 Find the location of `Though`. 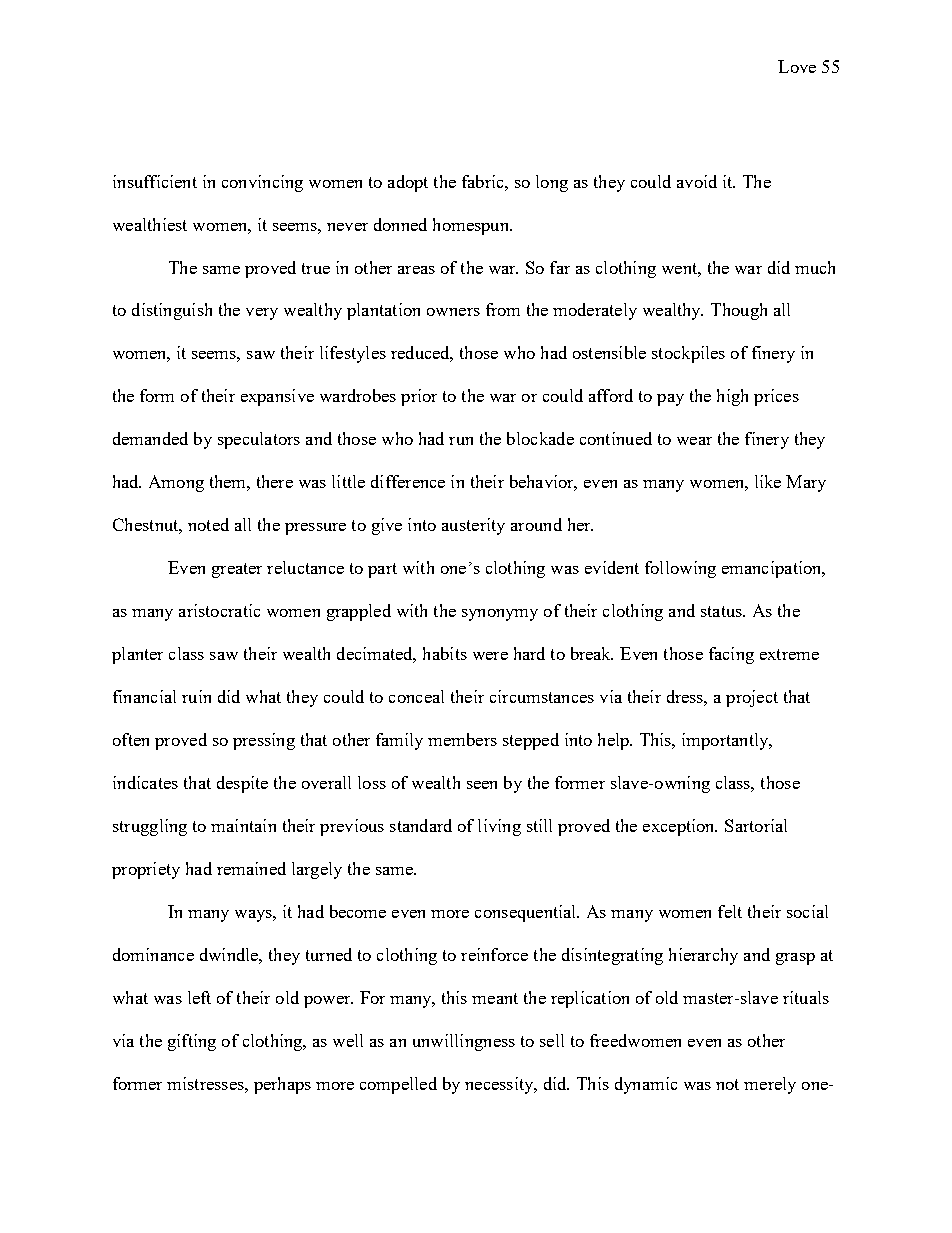

Though is located at coordinates (739, 311).
